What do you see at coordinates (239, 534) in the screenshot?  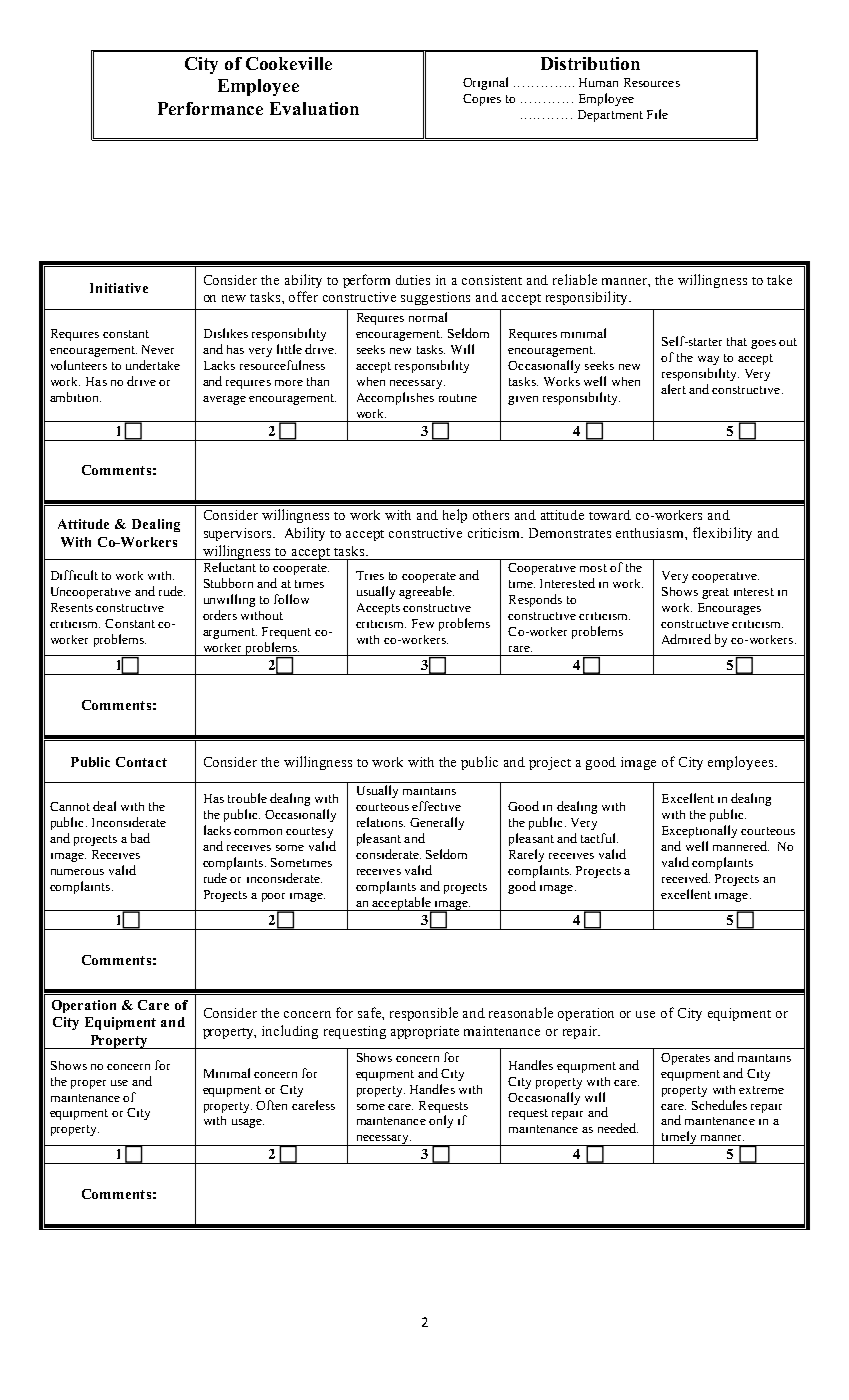 I see `supervisors` at bounding box center [239, 534].
